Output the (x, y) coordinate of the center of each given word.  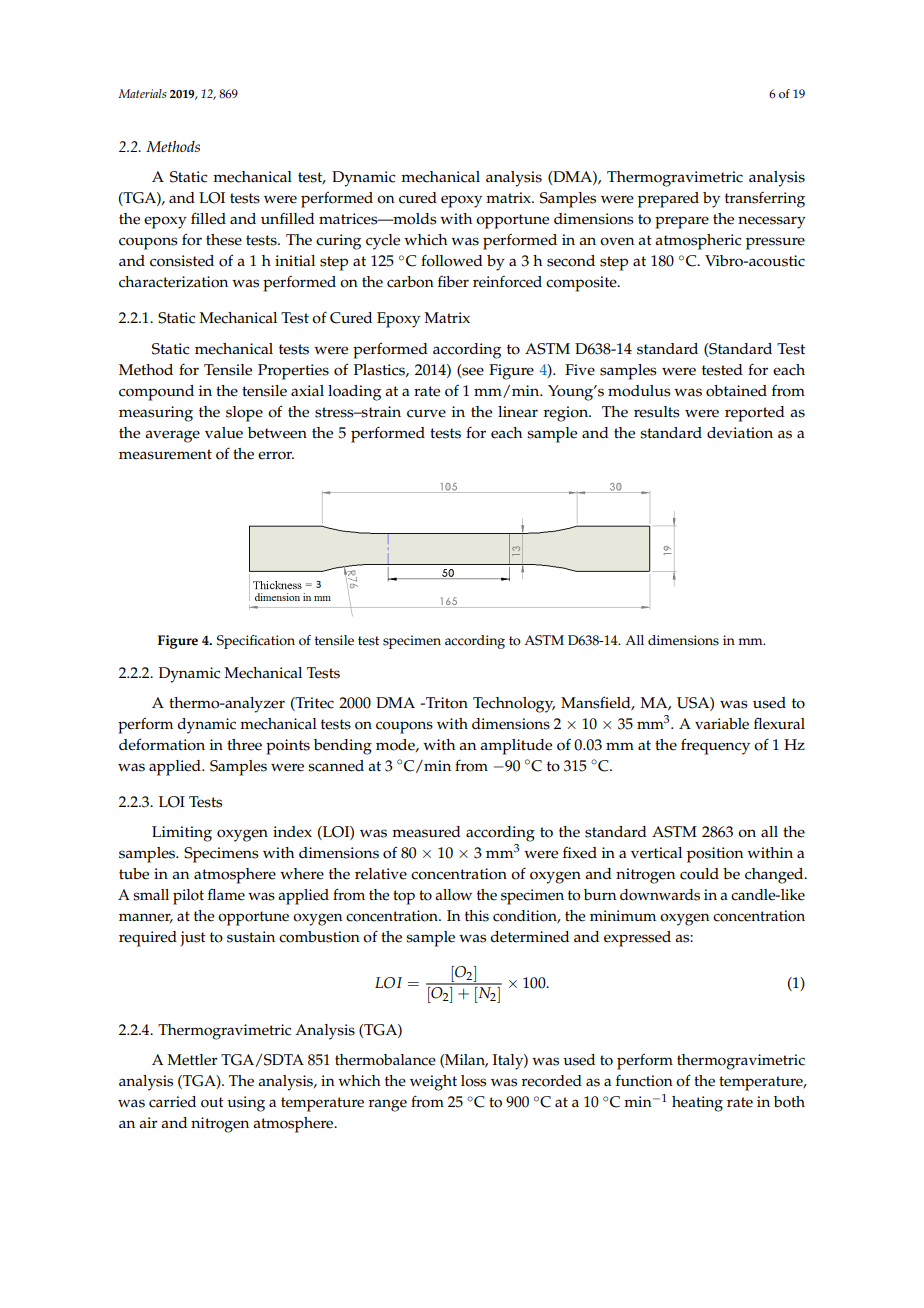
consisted (182, 261)
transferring (765, 200)
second (571, 261)
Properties (293, 372)
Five (580, 370)
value (224, 433)
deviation (740, 433)
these (224, 240)
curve (426, 413)
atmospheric (698, 242)
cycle (383, 242)
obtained (736, 391)
